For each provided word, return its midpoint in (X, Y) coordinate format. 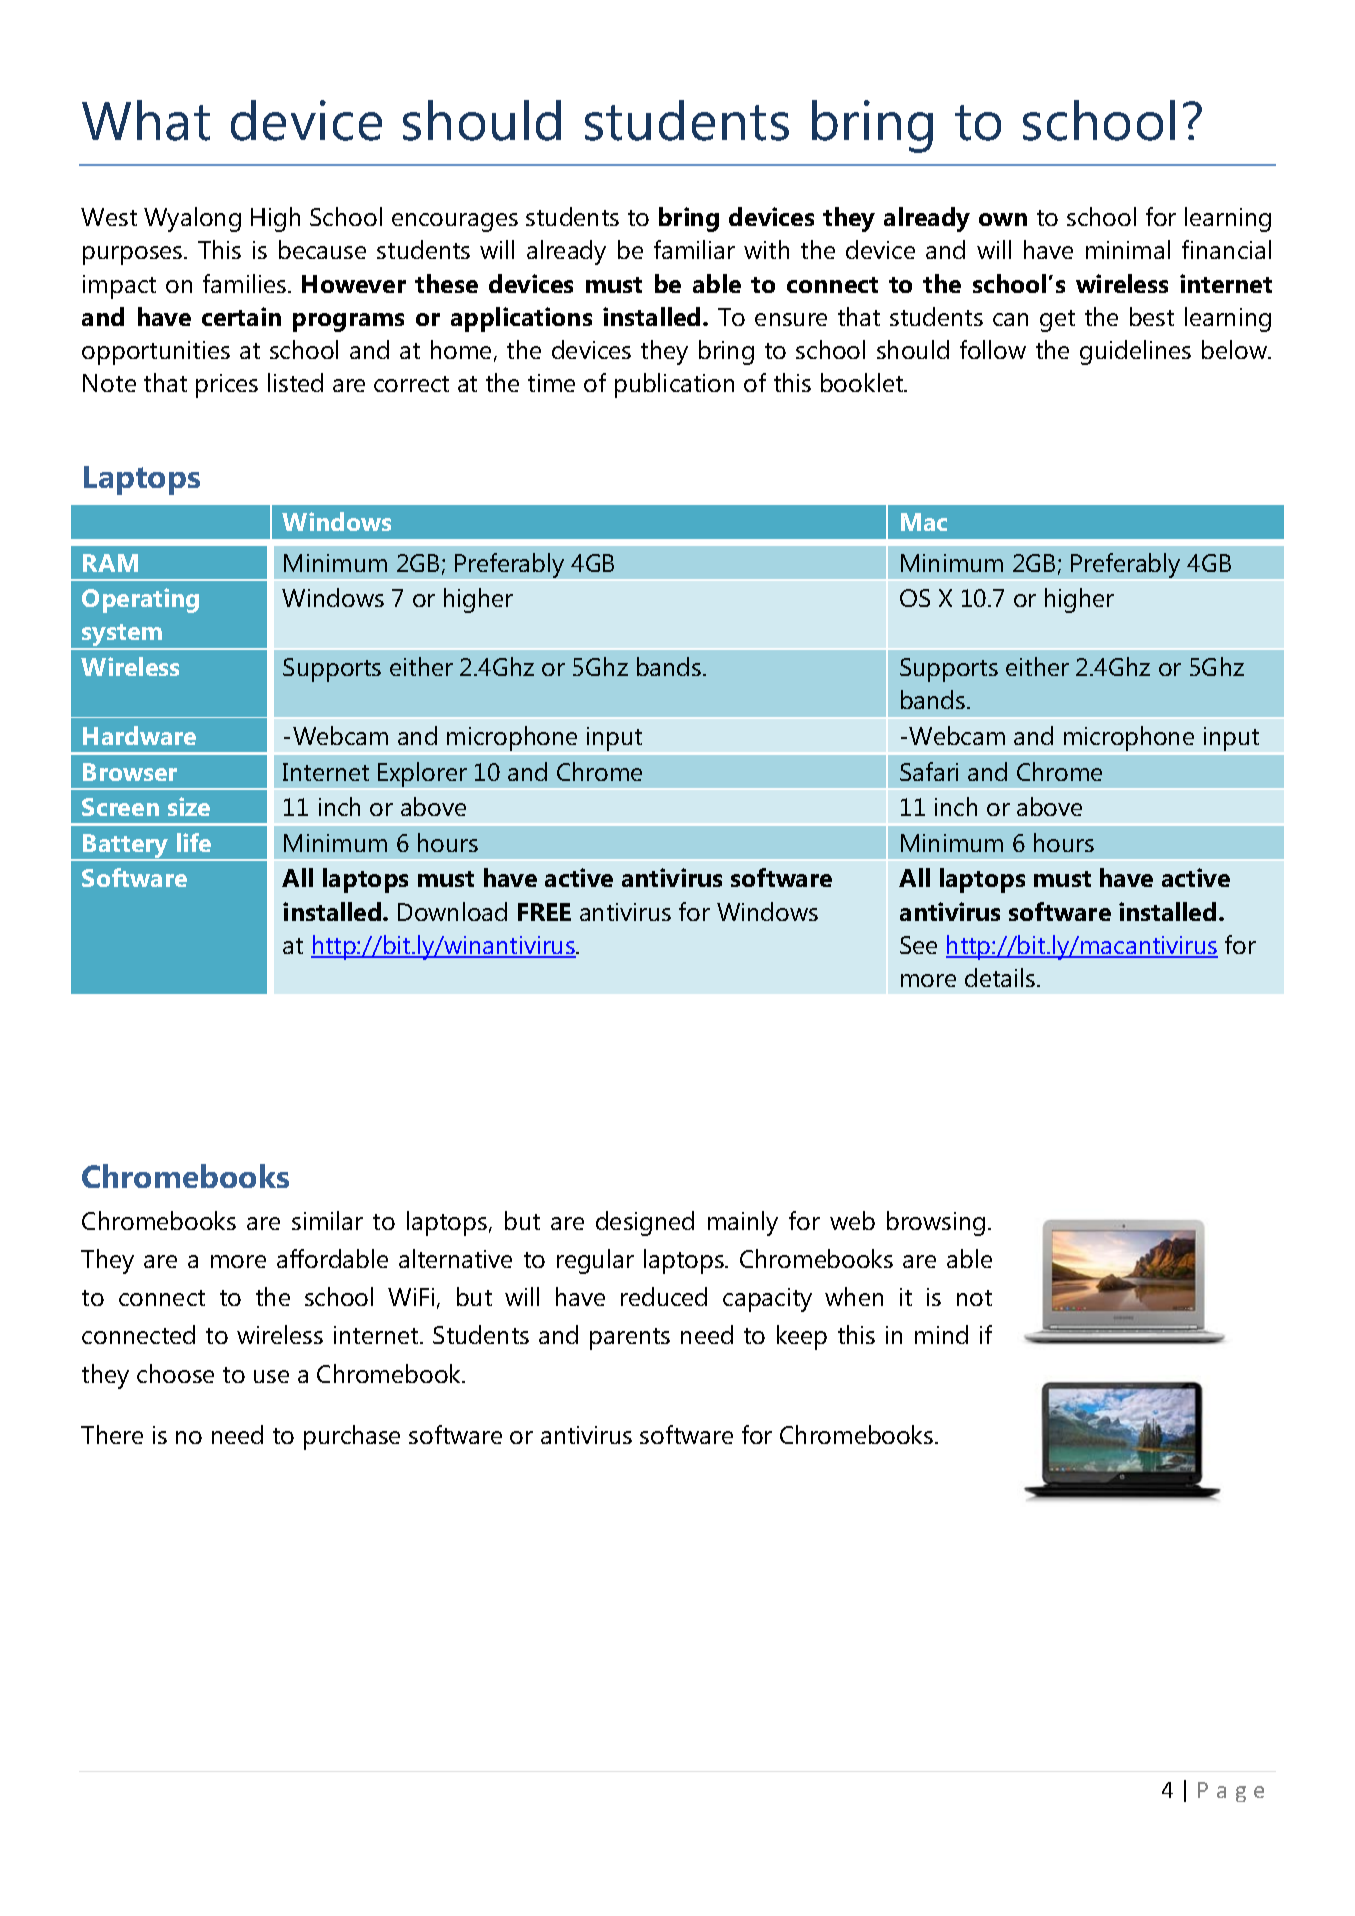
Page (1231, 1792)
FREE (544, 912)
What (146, 120)
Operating (140, 600)
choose (175, 1373)
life (194, 842)
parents (630, 1339)
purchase (352, 1437)
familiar (694, 249)
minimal (1128, 249)
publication (674, 385)
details (1001, 977)
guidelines (1135, 352)
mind (941, 1334)
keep (802, 1337)
